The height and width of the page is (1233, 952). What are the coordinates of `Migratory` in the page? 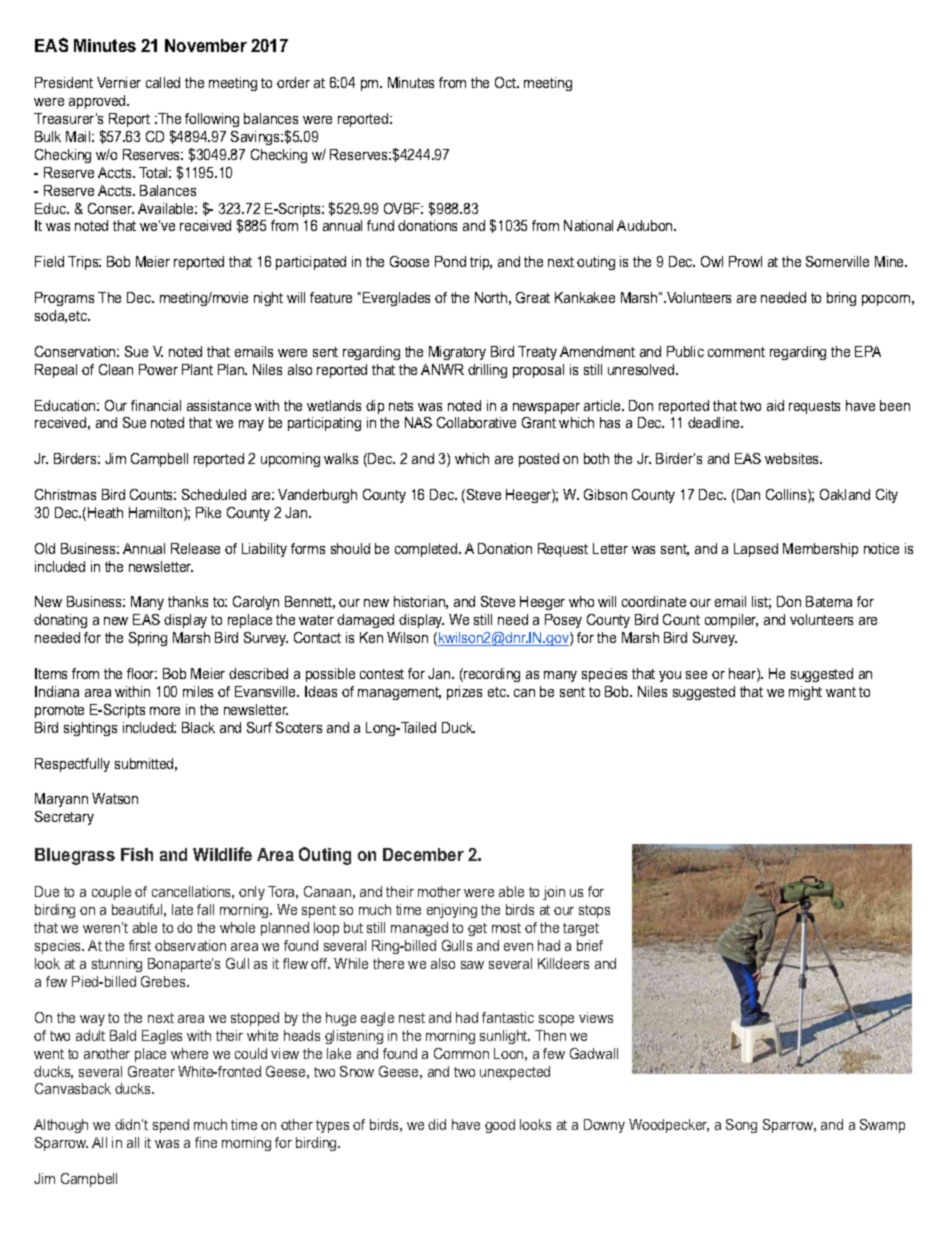 It's located at (457, 353).
